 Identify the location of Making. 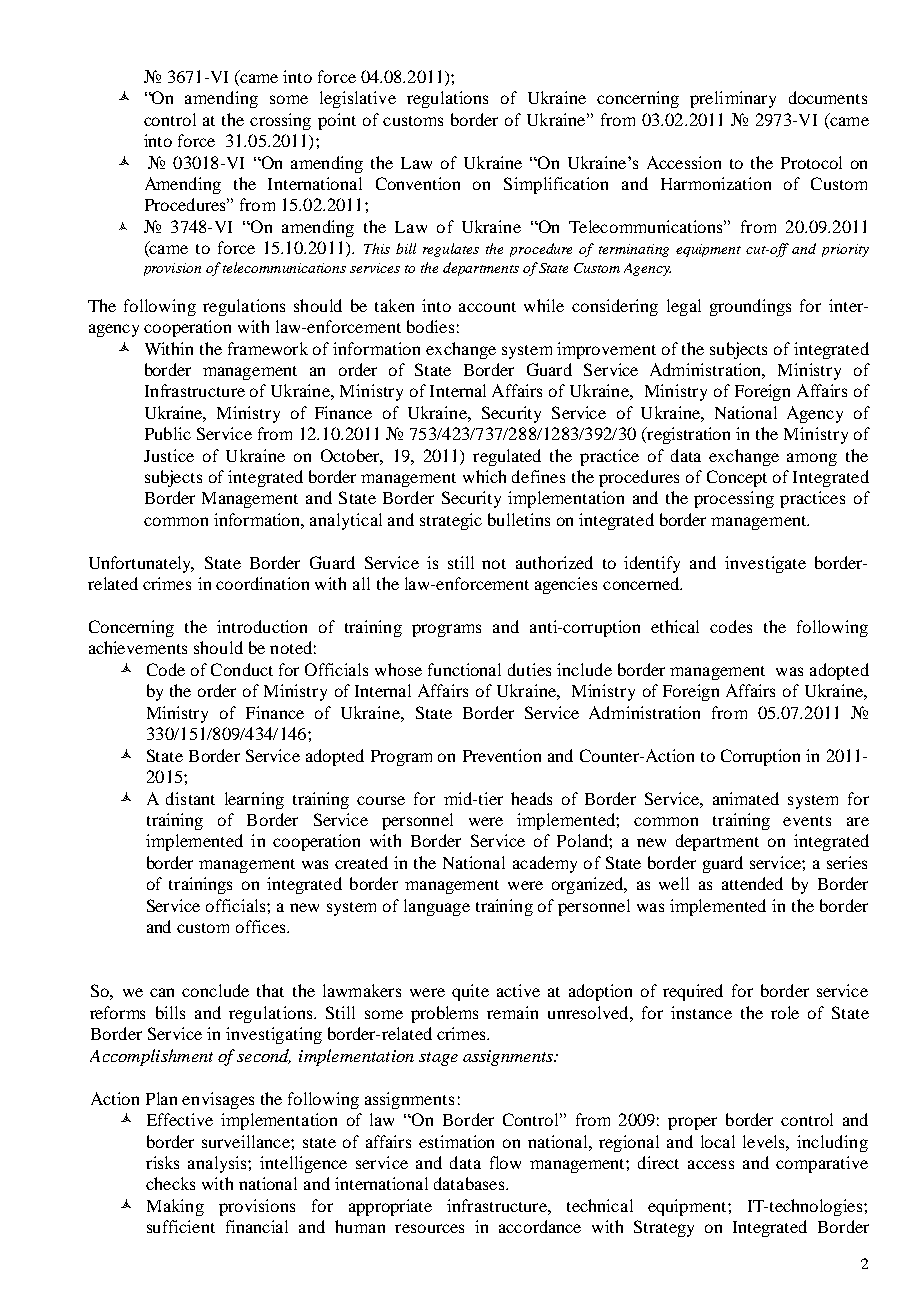
(175, 1207).
